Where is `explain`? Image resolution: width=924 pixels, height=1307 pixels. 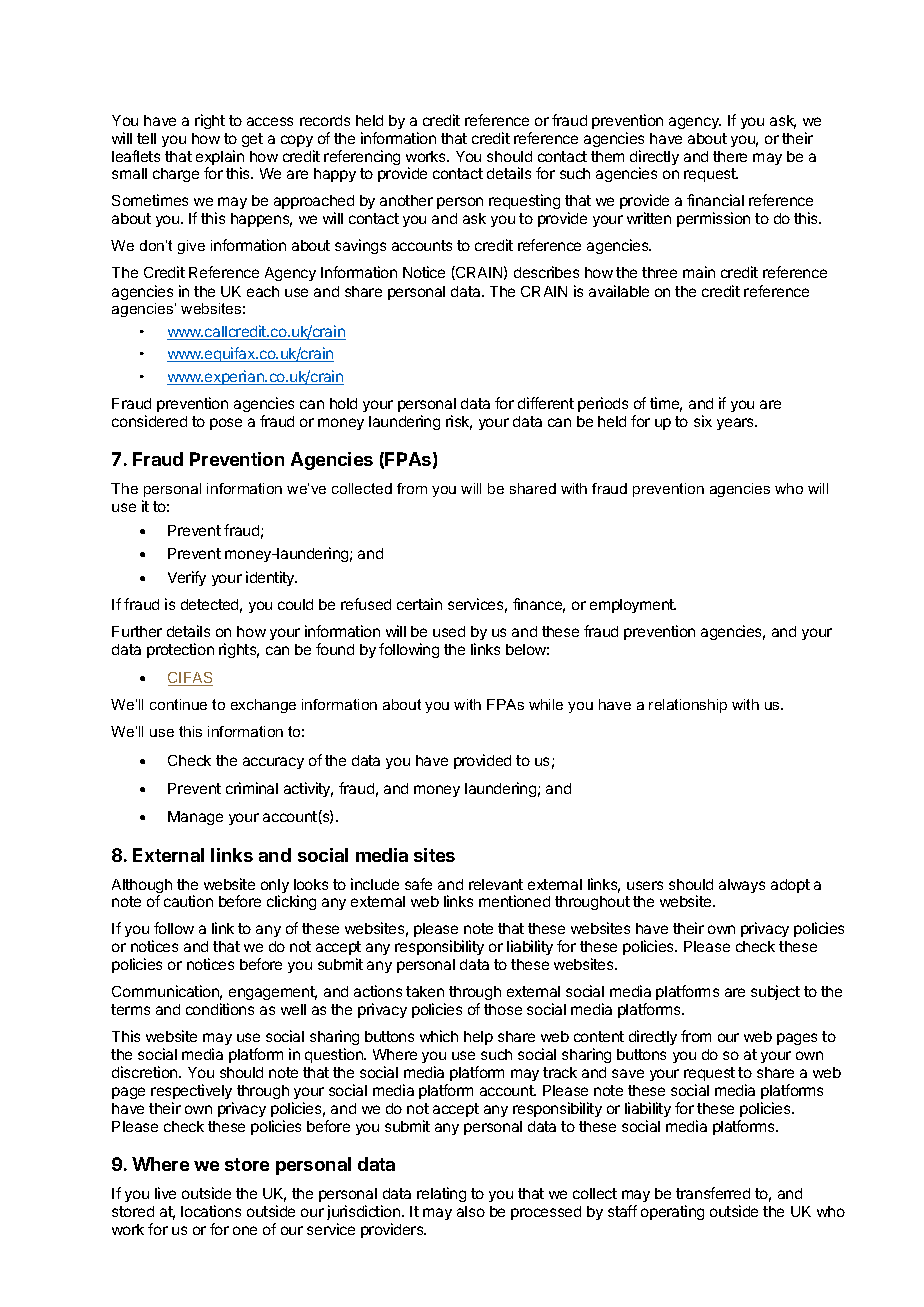
explain is located at coordinates (220, 159).
